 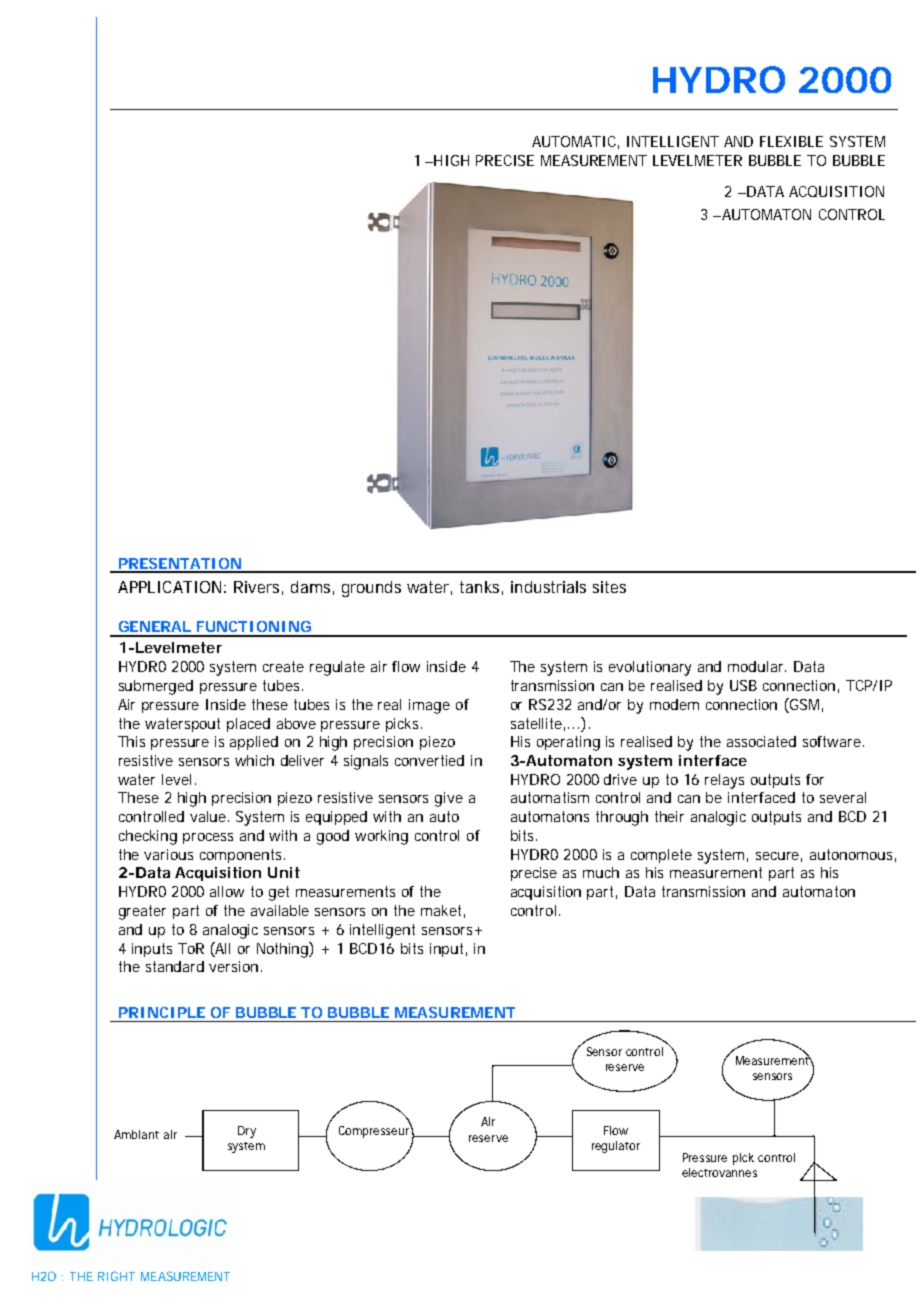 I want to click on RIGHT, so click(x=116, y=1276).
